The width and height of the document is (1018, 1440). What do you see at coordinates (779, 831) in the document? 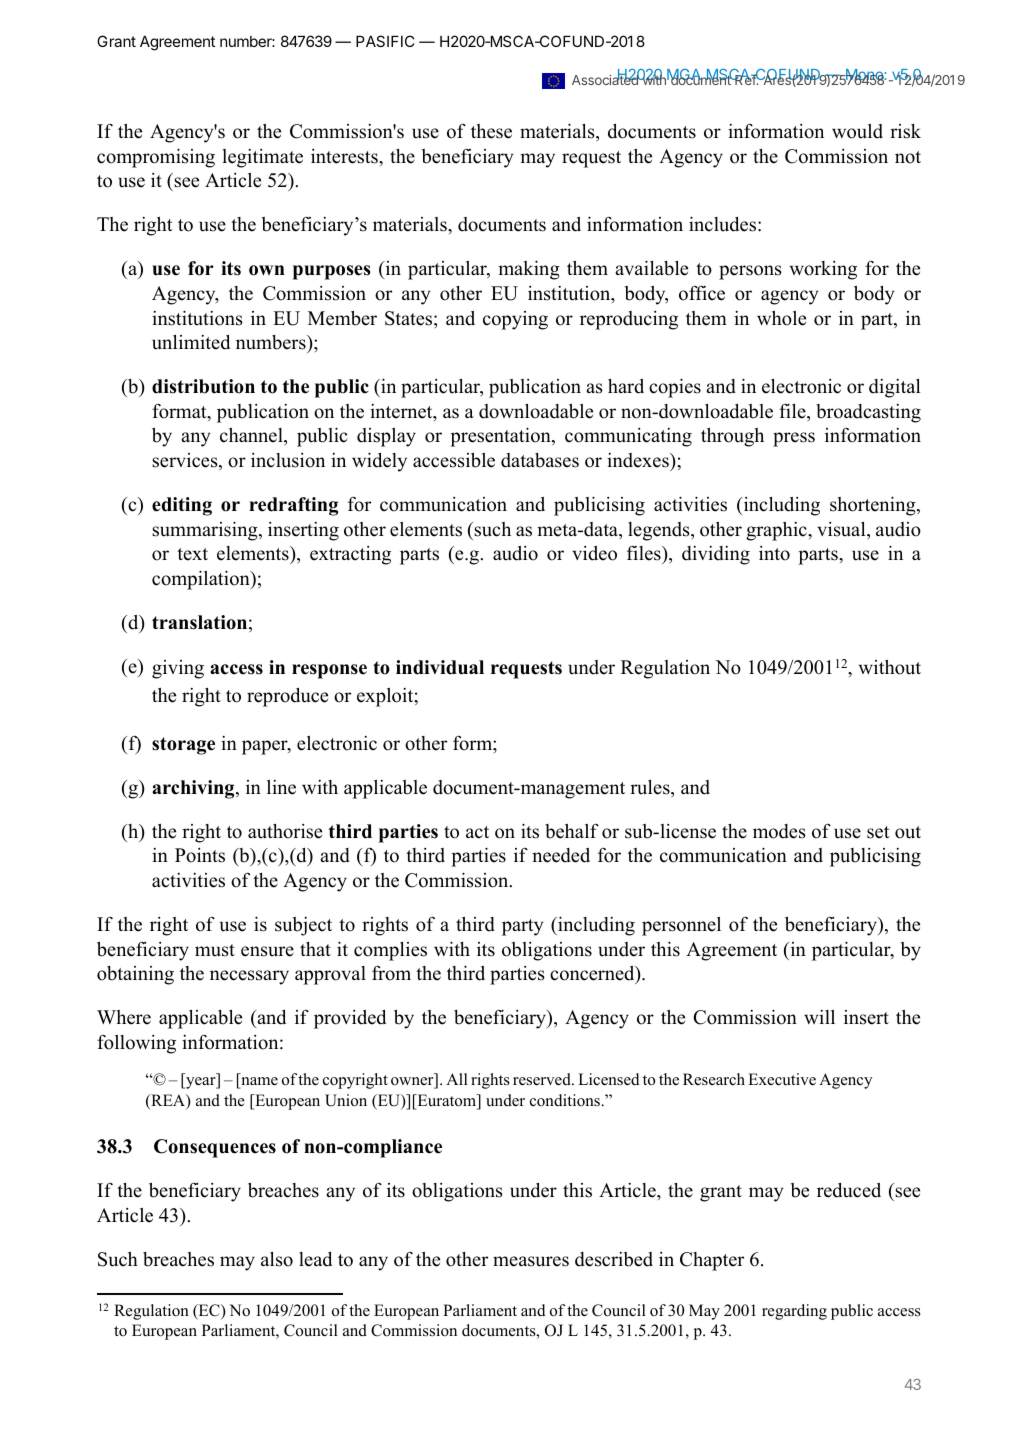
I see `modes` at bounding box center [779, 831].
